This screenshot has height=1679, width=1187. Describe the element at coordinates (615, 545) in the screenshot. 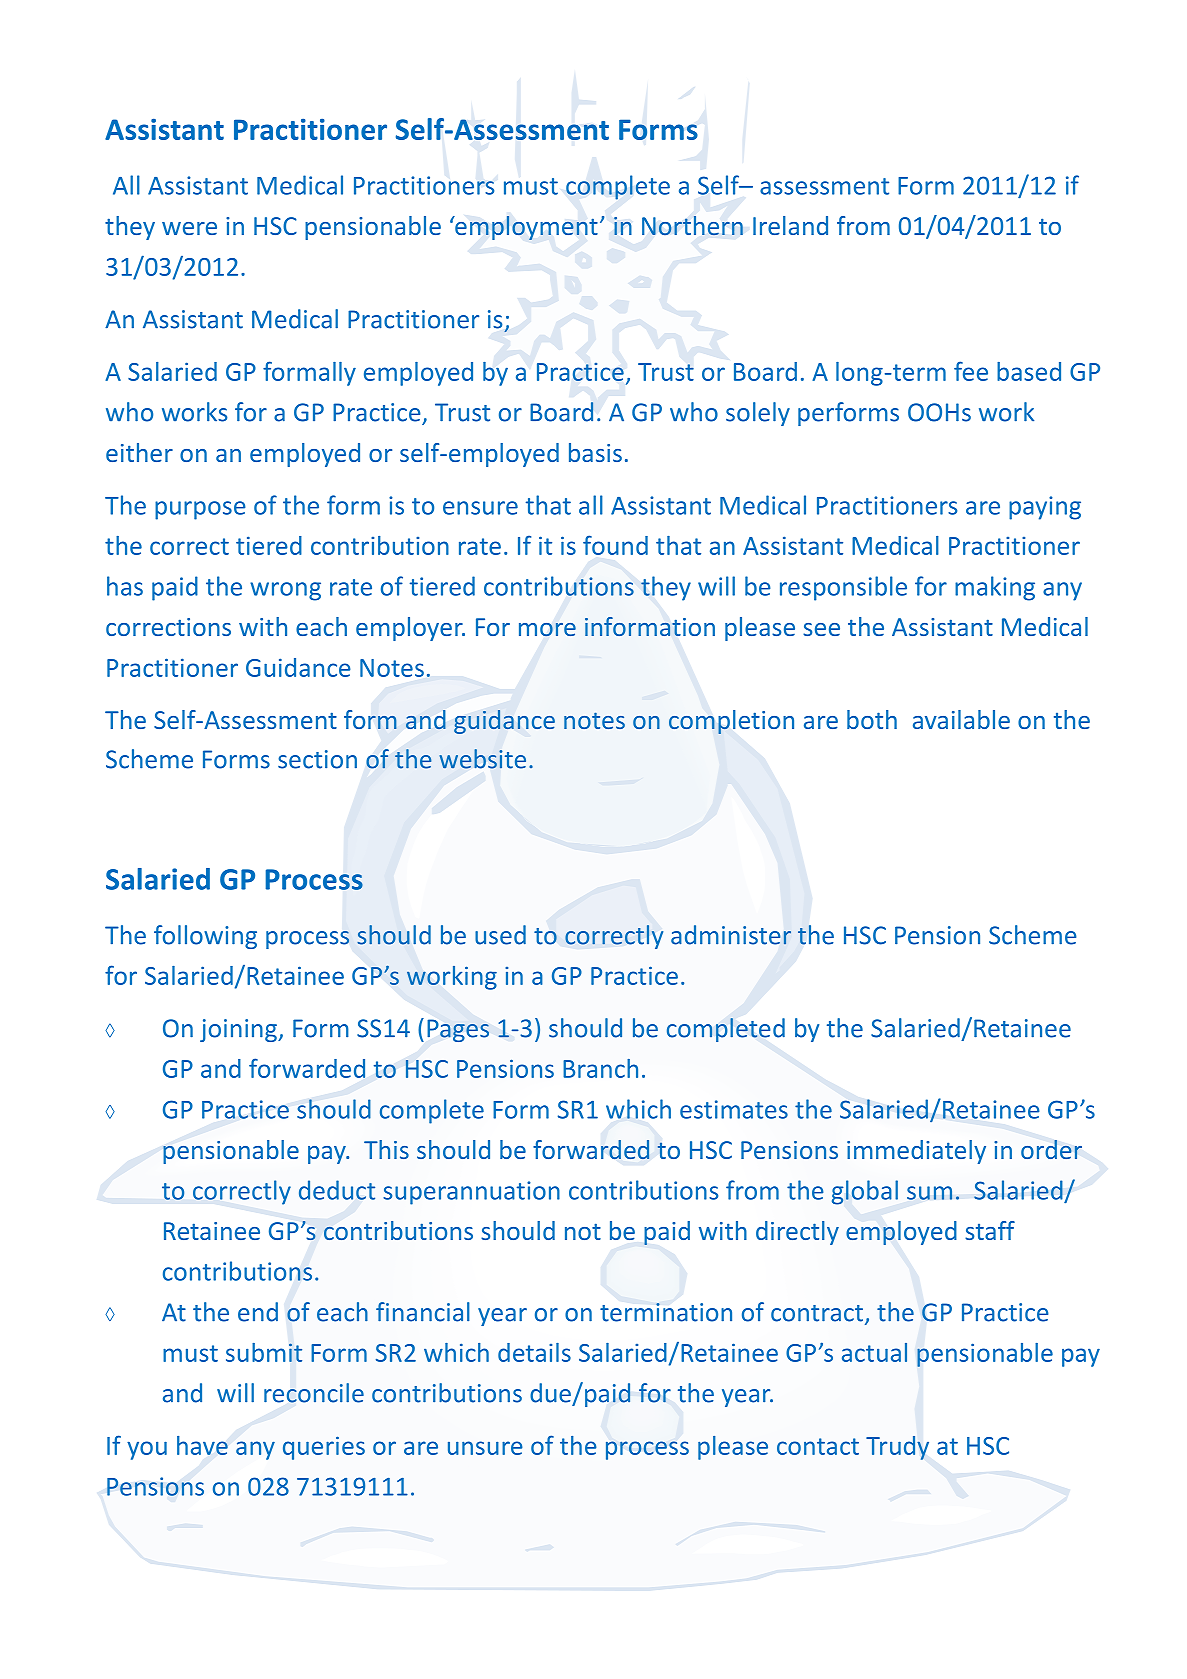

I see `found` at that location.
